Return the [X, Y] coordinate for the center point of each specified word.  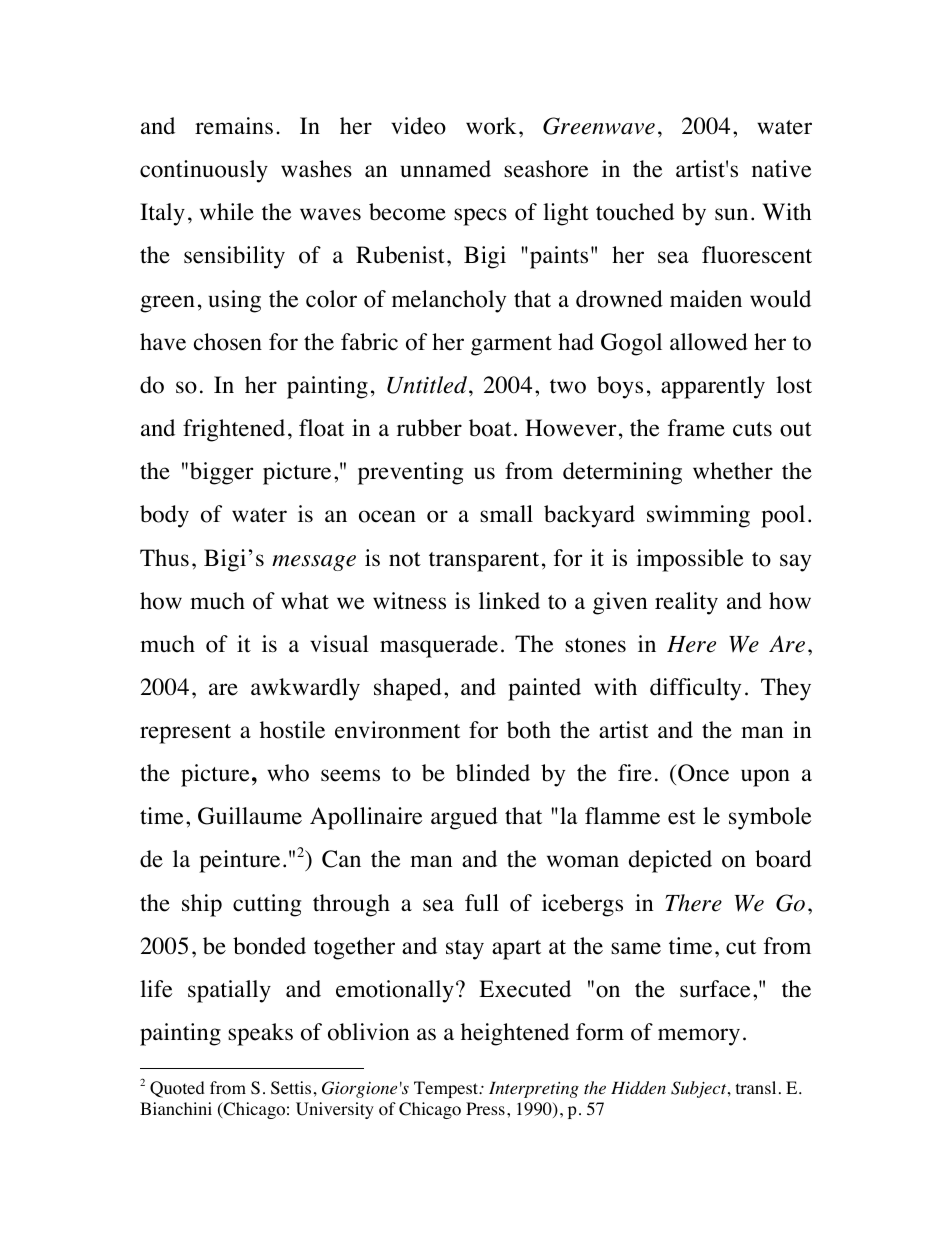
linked [509, 601]
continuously [204, 171]
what [305, 600]
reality [686, 603]
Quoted [177, 1089]
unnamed [445, 169]
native [781, 169]
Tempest [447, 1089]
